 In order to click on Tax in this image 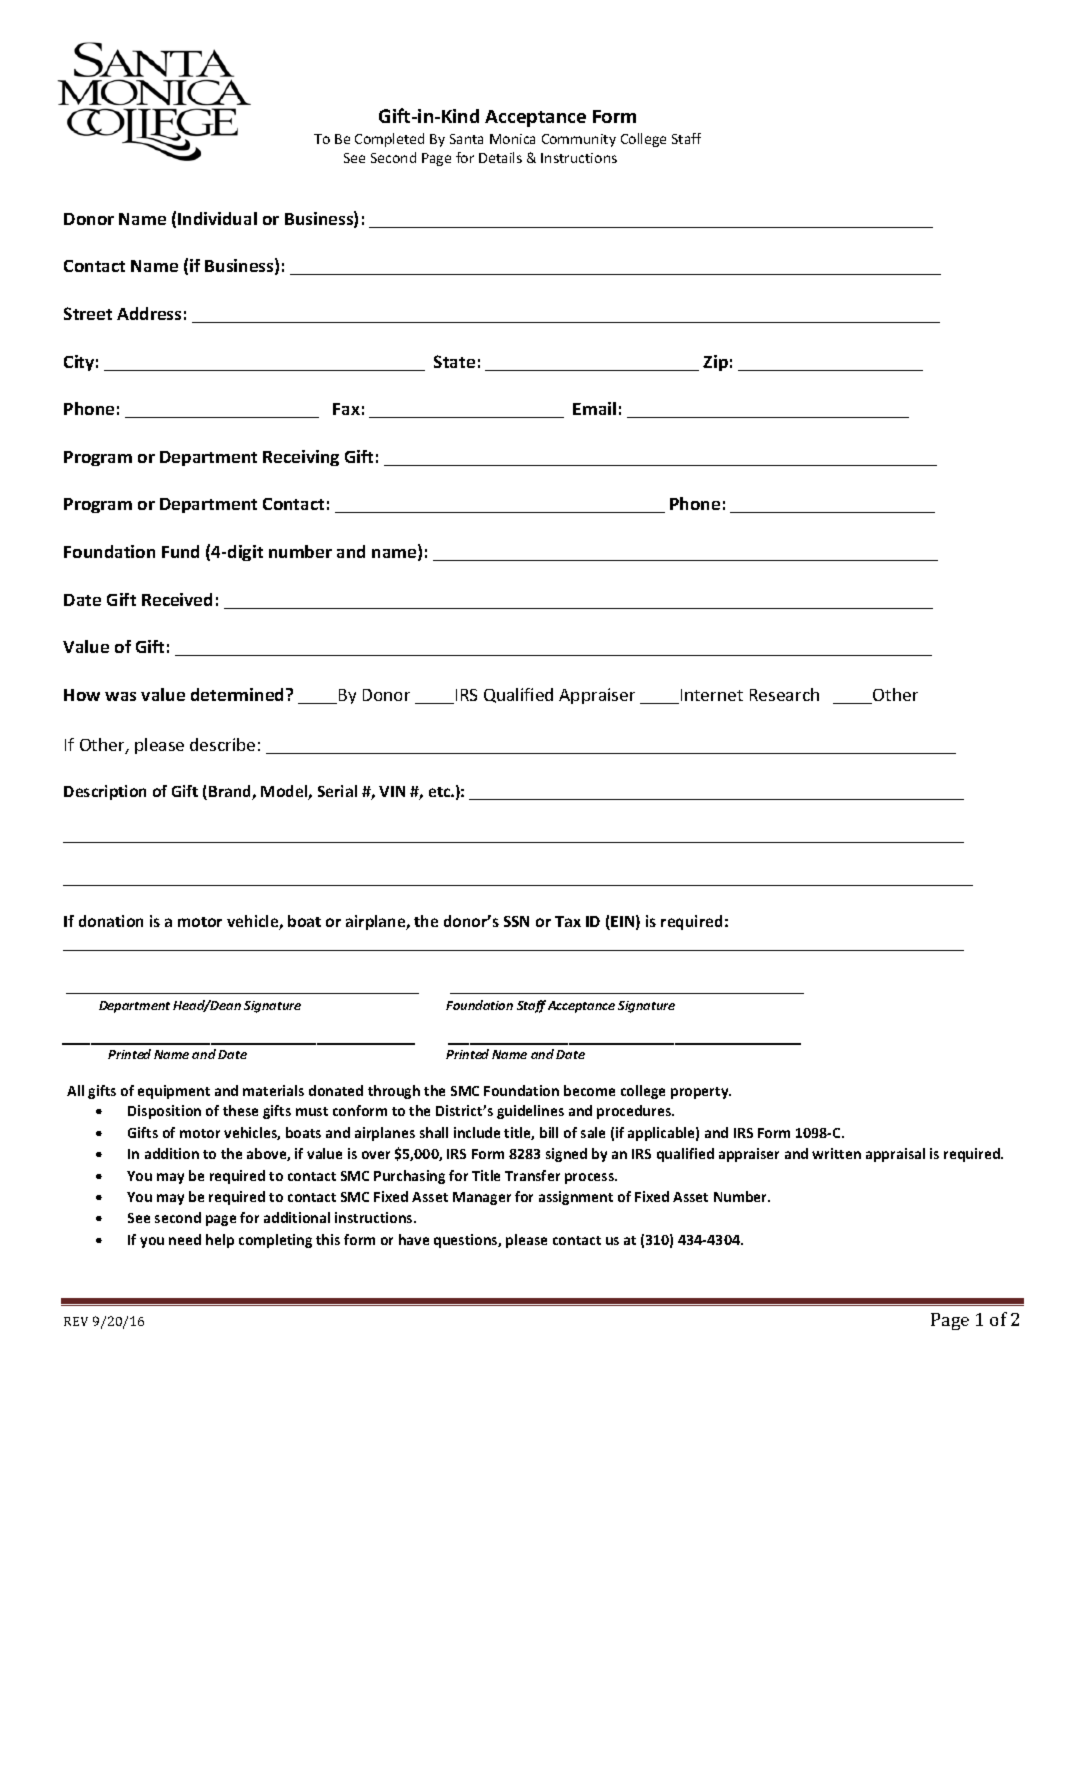, I will do `click(568, 921)`.
